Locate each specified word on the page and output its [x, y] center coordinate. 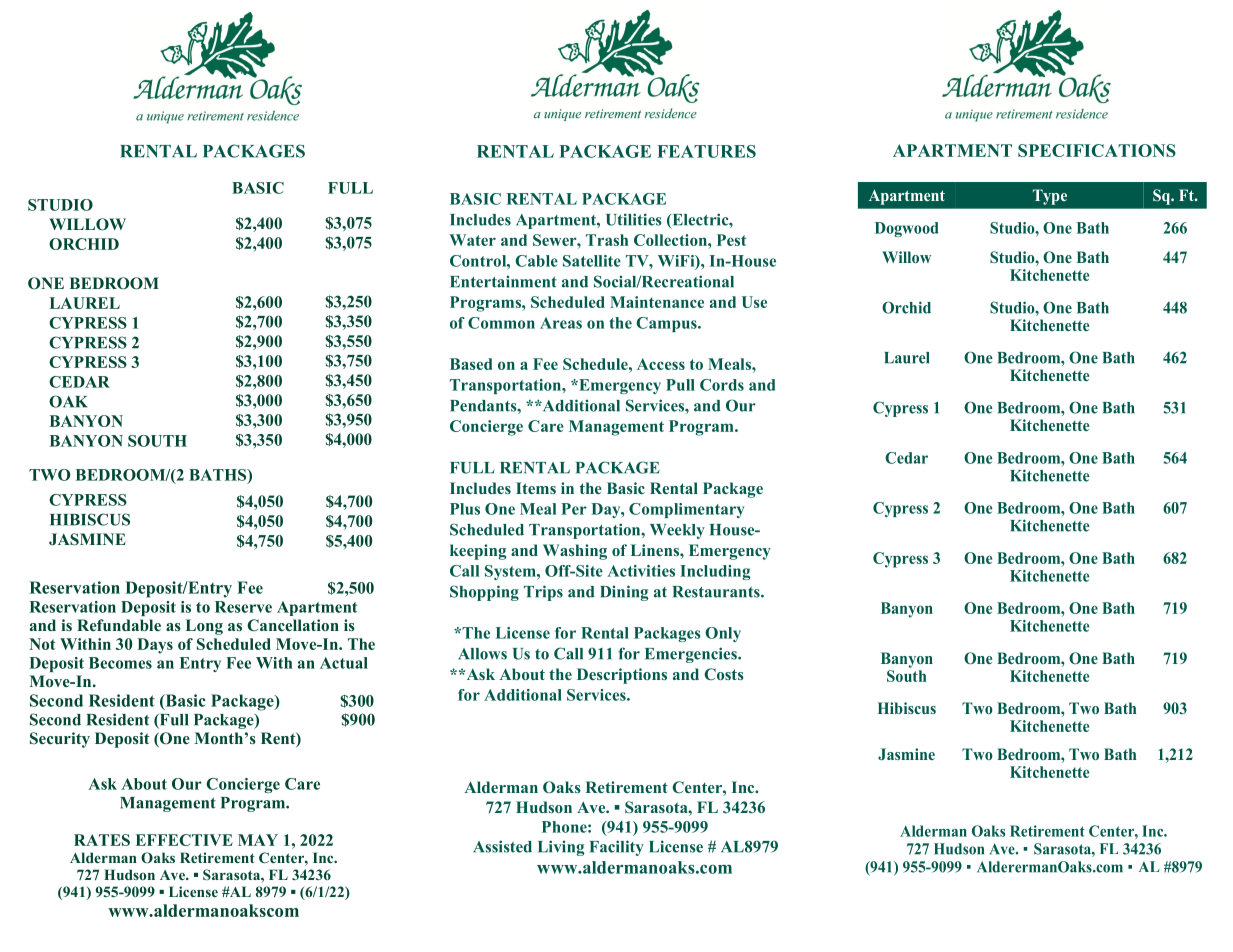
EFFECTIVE [184, 840]
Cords [722, 385]
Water [473, 240]
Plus [465, 509]
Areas [561, 323]
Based [471, 364]
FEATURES [706, 151]
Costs [724, 674]
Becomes [120, 663]
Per [574, 509]
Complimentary [686, 510]
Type [1050, 197]
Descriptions [622, 676]
